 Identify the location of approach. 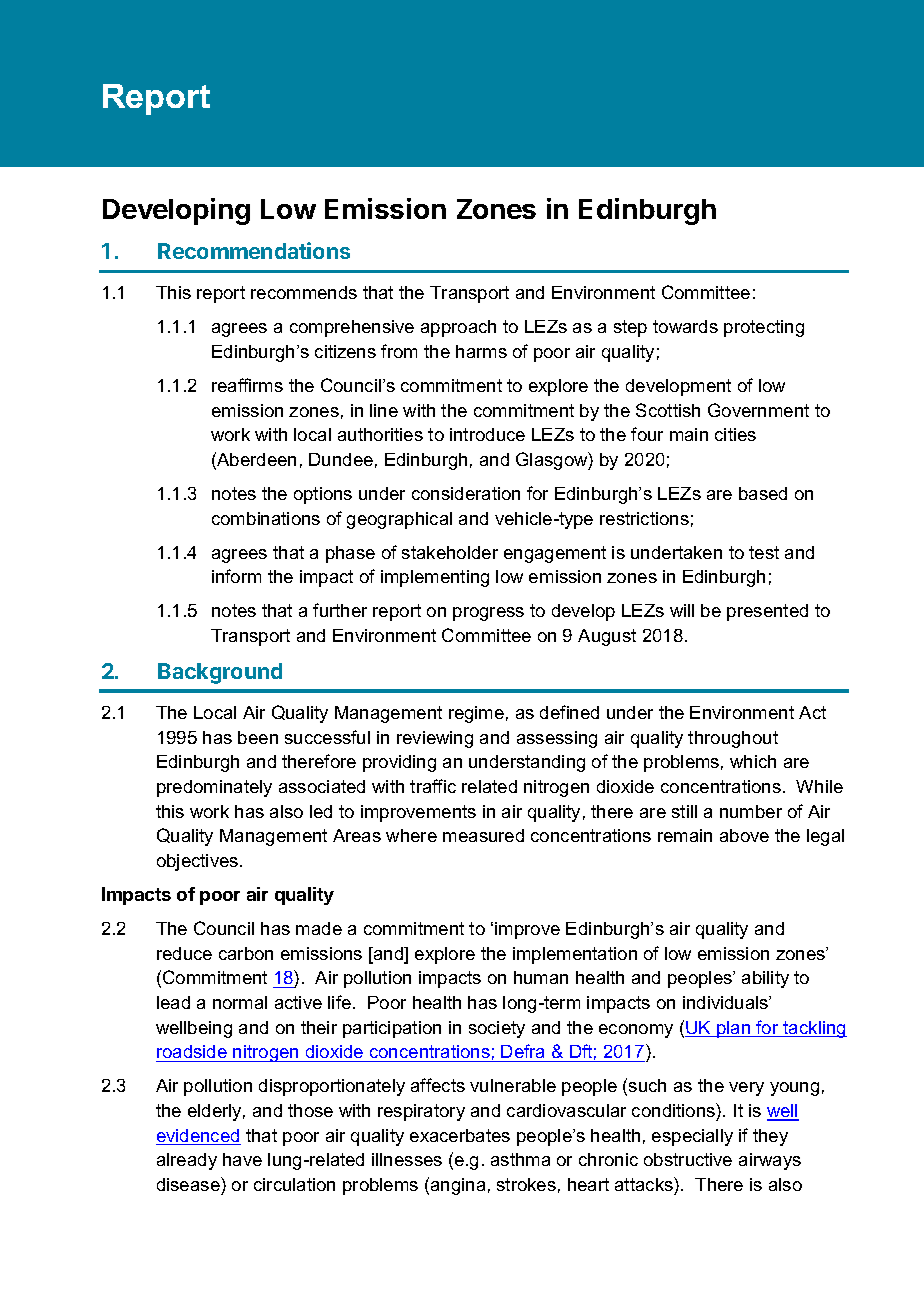
(458, 328).
